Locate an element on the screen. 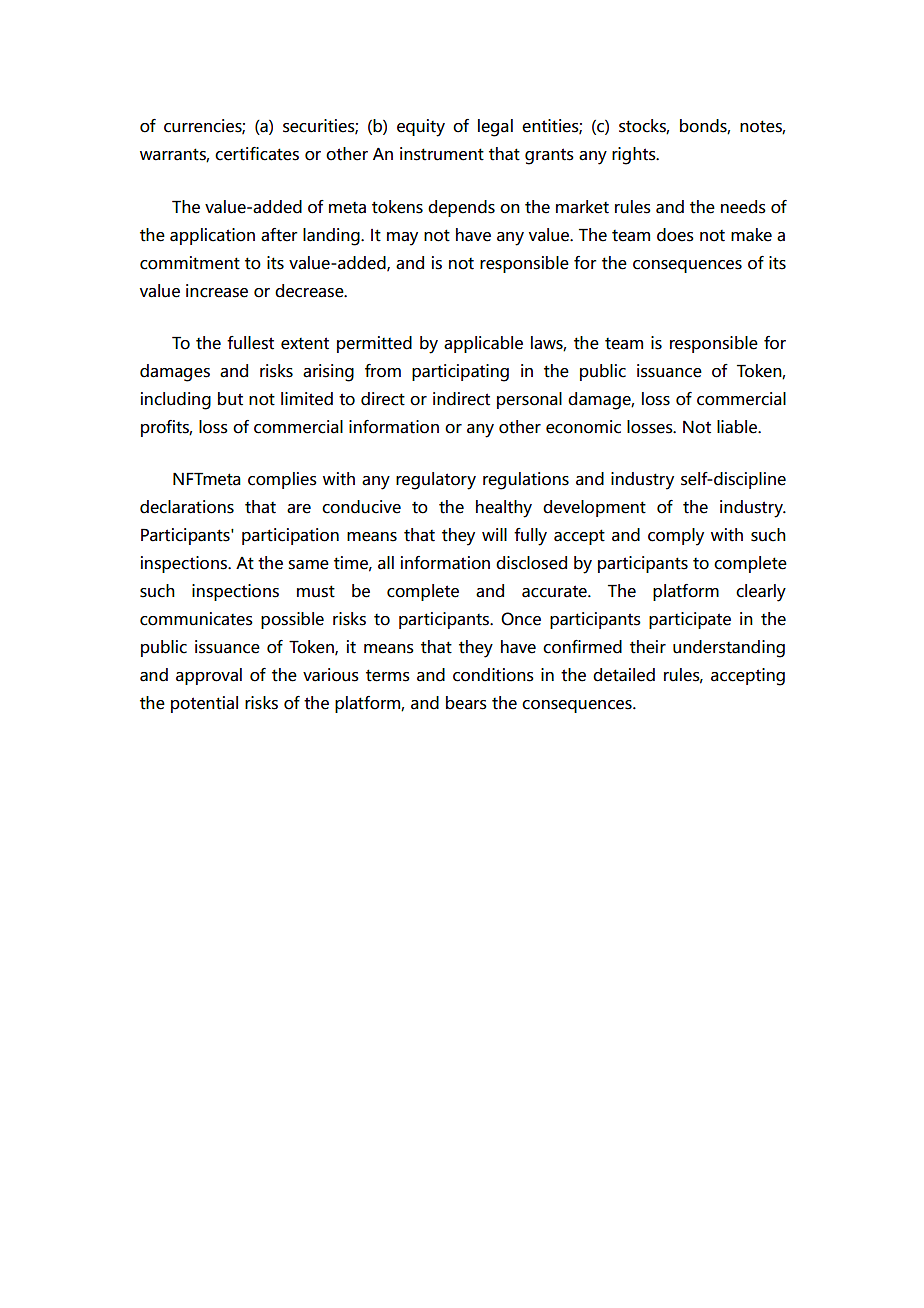 The image size is (924, 1308). rights is located at coordinates (635, 156).
